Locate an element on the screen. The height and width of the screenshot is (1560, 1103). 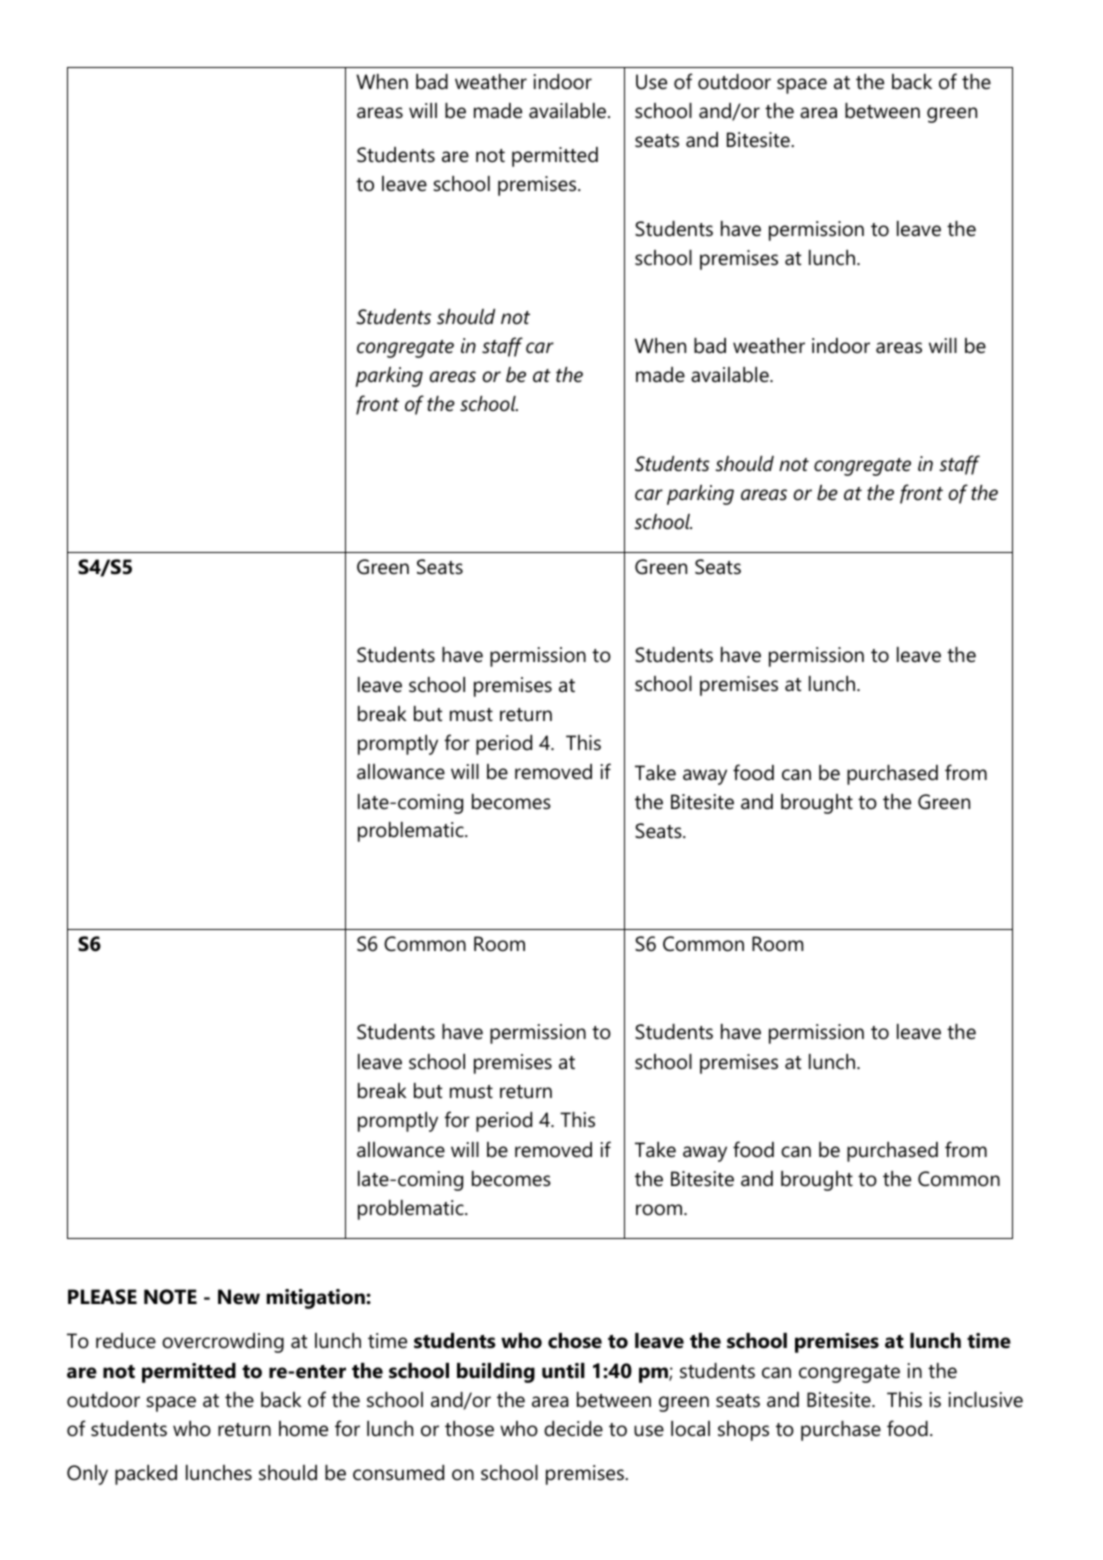
NOTE is located at coordinates (170, 1297).
